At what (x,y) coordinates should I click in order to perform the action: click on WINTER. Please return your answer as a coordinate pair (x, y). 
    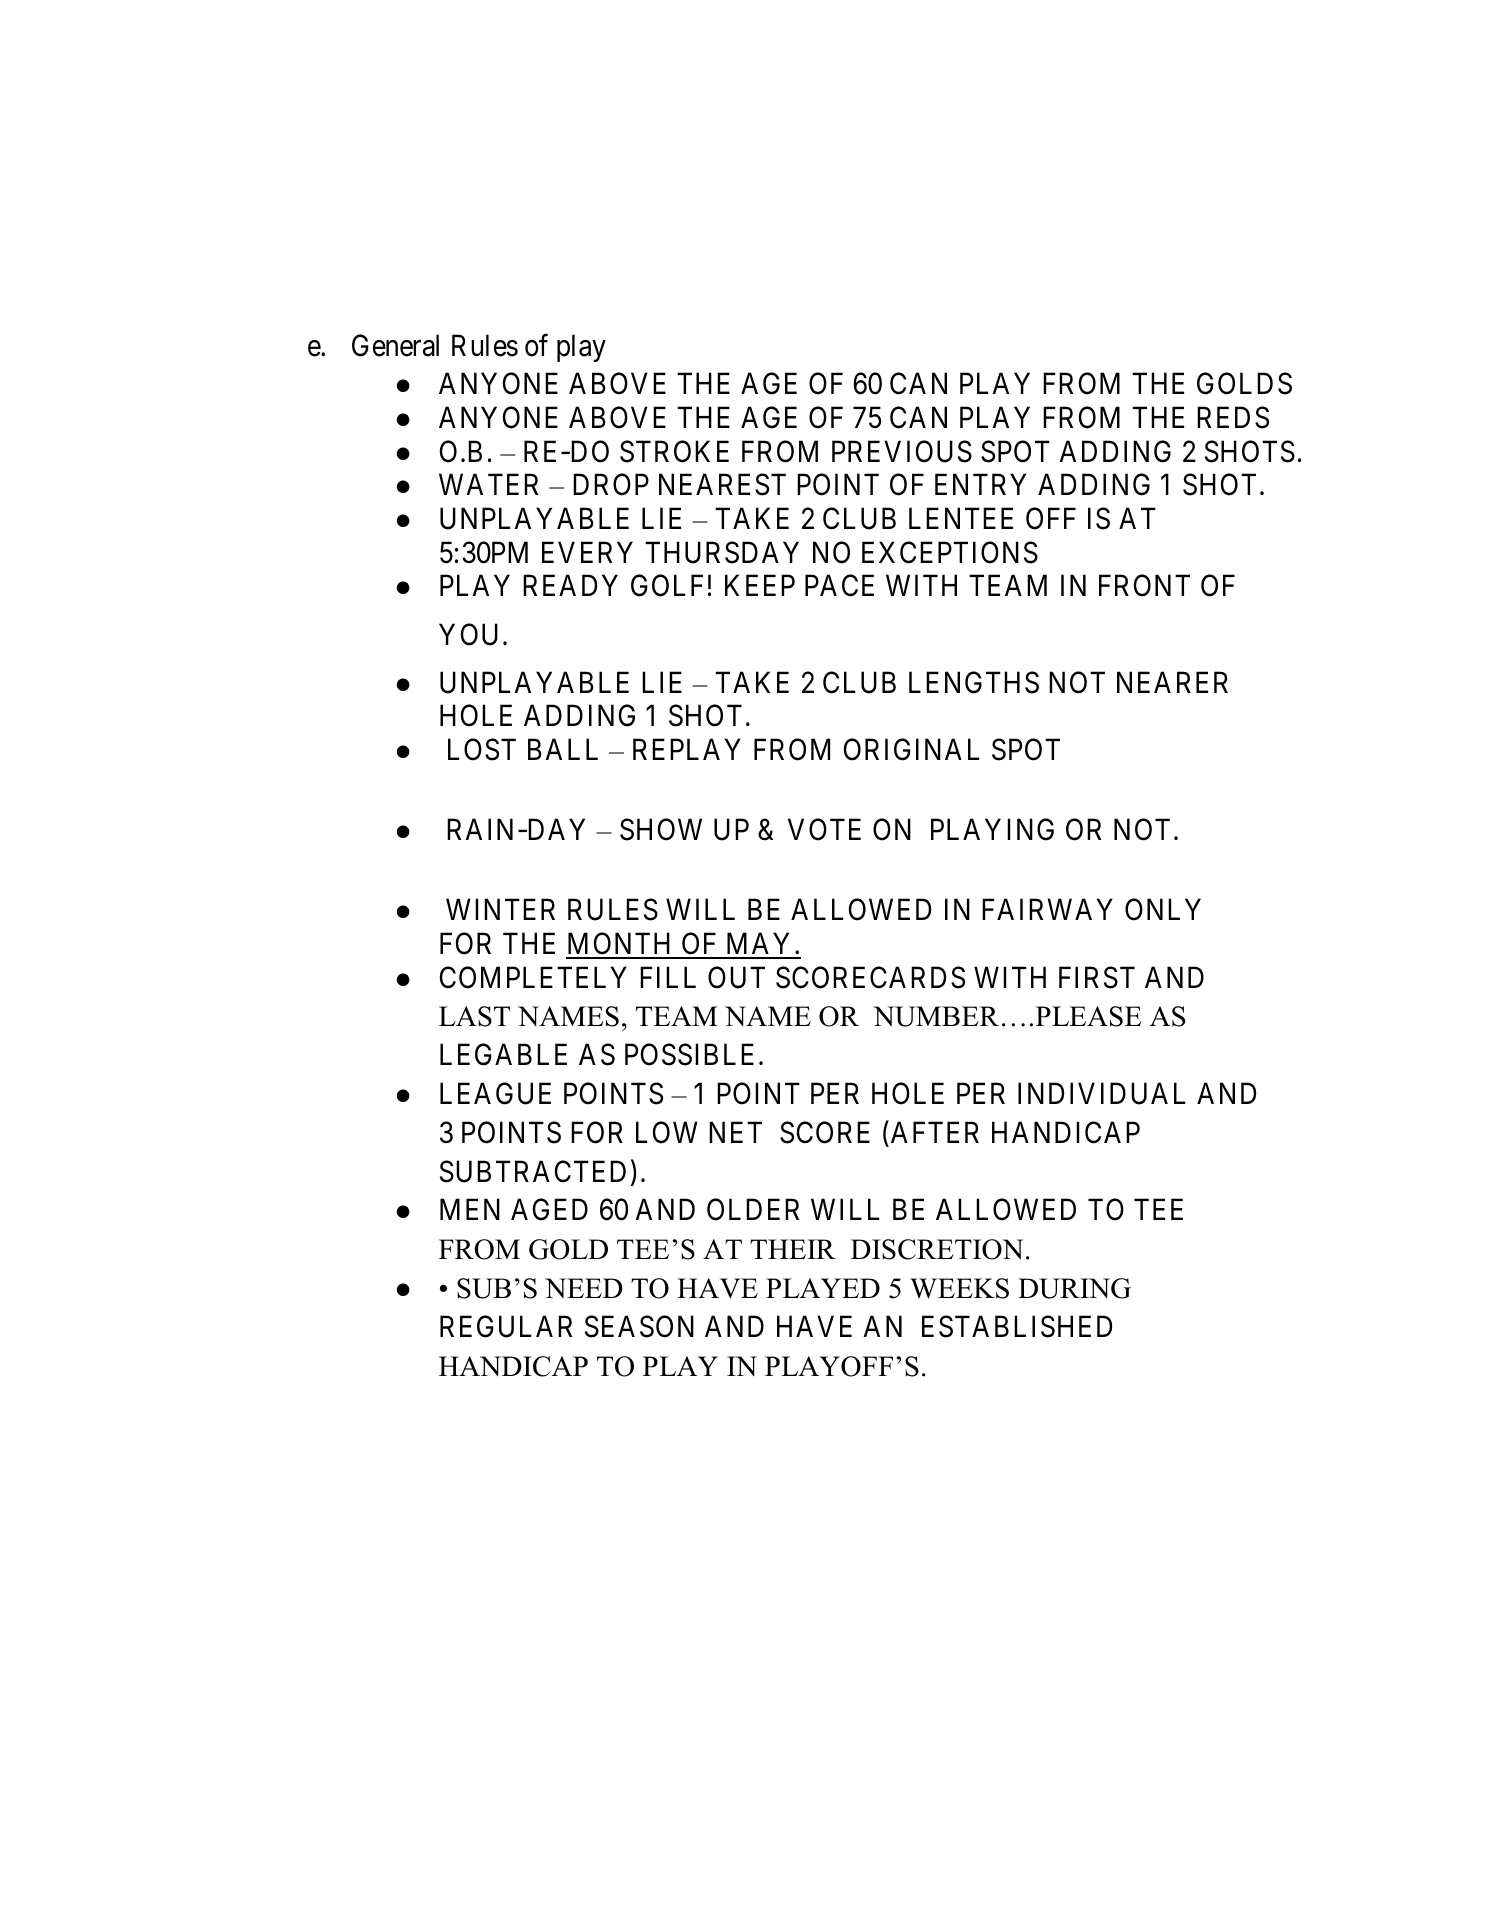
    Looking at the image, I should click on (500, 909).
